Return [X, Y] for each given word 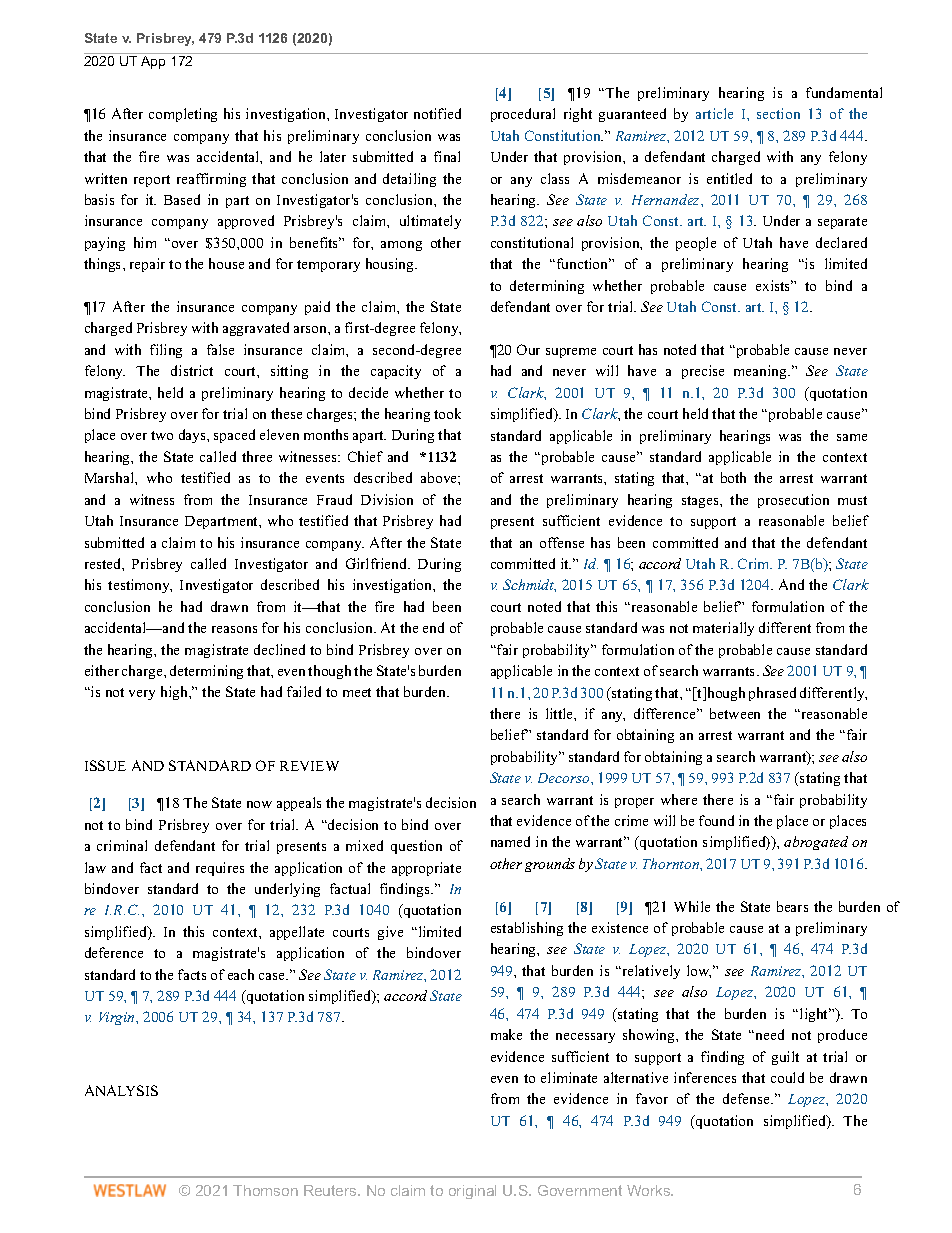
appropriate [426, 869]
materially [723, 629]
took [447, 413]
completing [183, 115]
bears [792, 906]
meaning [762, 372]
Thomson [265, 1190]
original [472, 1192]
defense [747, 1098]
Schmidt [529, 585]
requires [220, 869]
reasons [234, 629]
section [778, 113]
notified [437, 113]
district [192, 370]
